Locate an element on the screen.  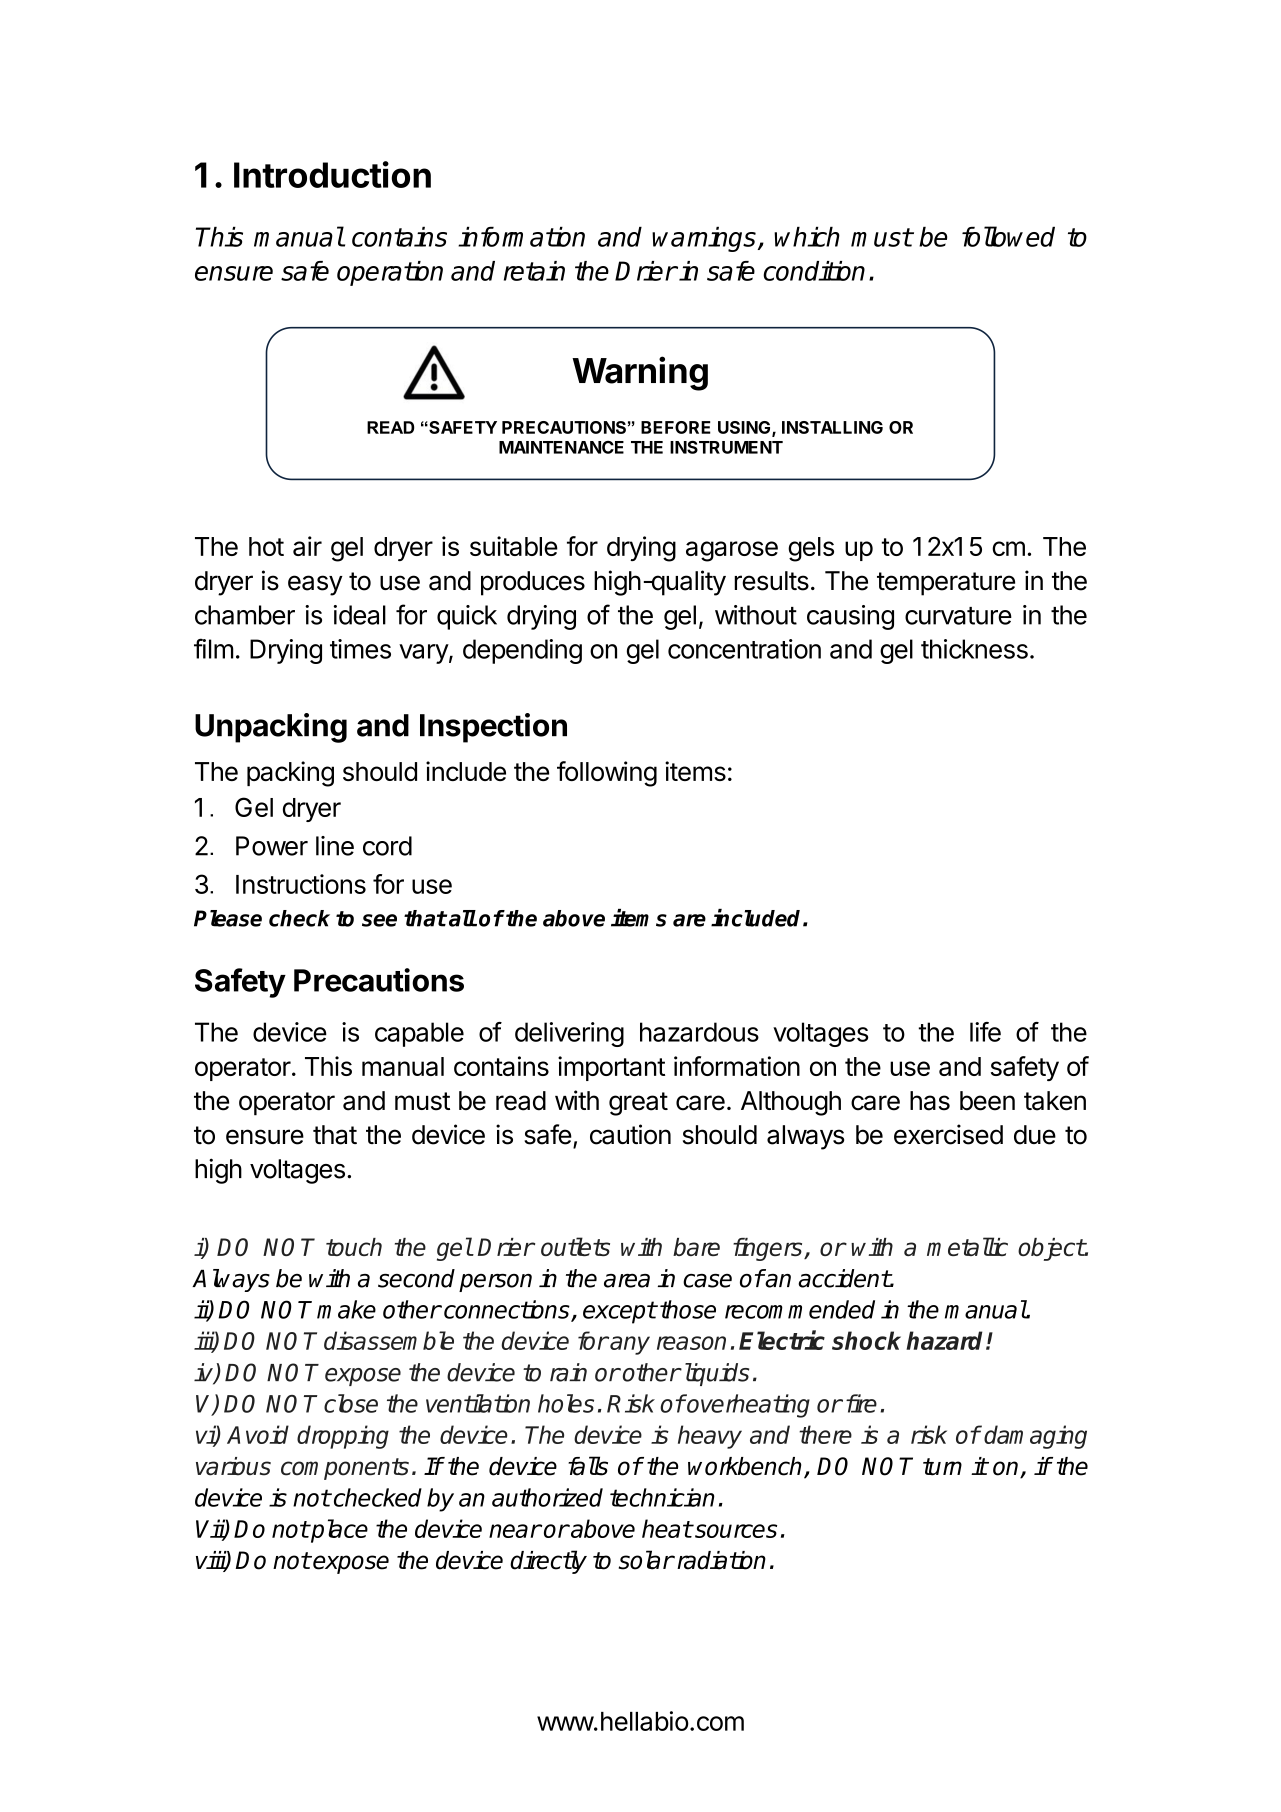
technician is located at coordinates (662, 1497).
